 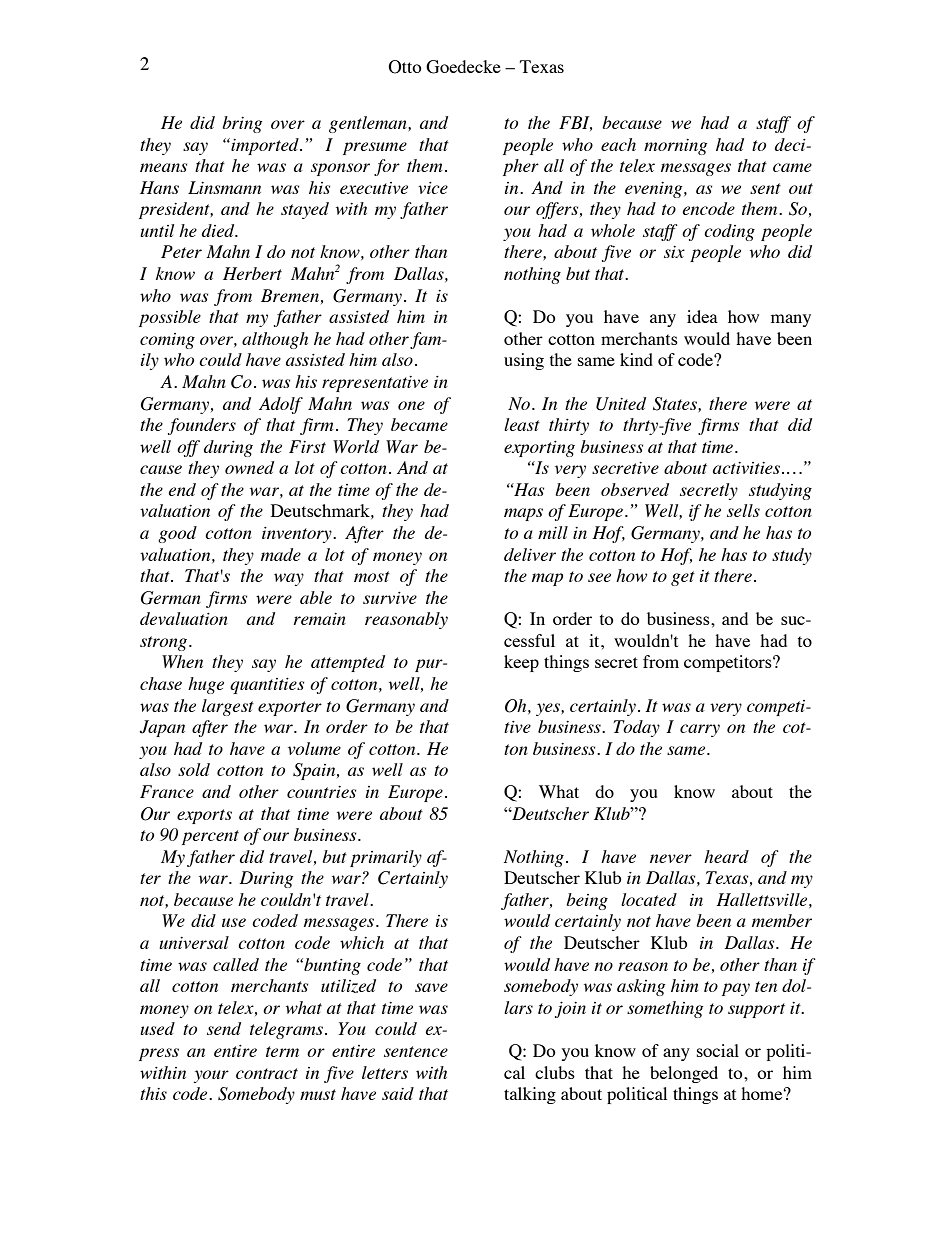 What do you see at coordinates (636, 359) in the screenshot?
I see `kind` at bounding box center [636, 359].
